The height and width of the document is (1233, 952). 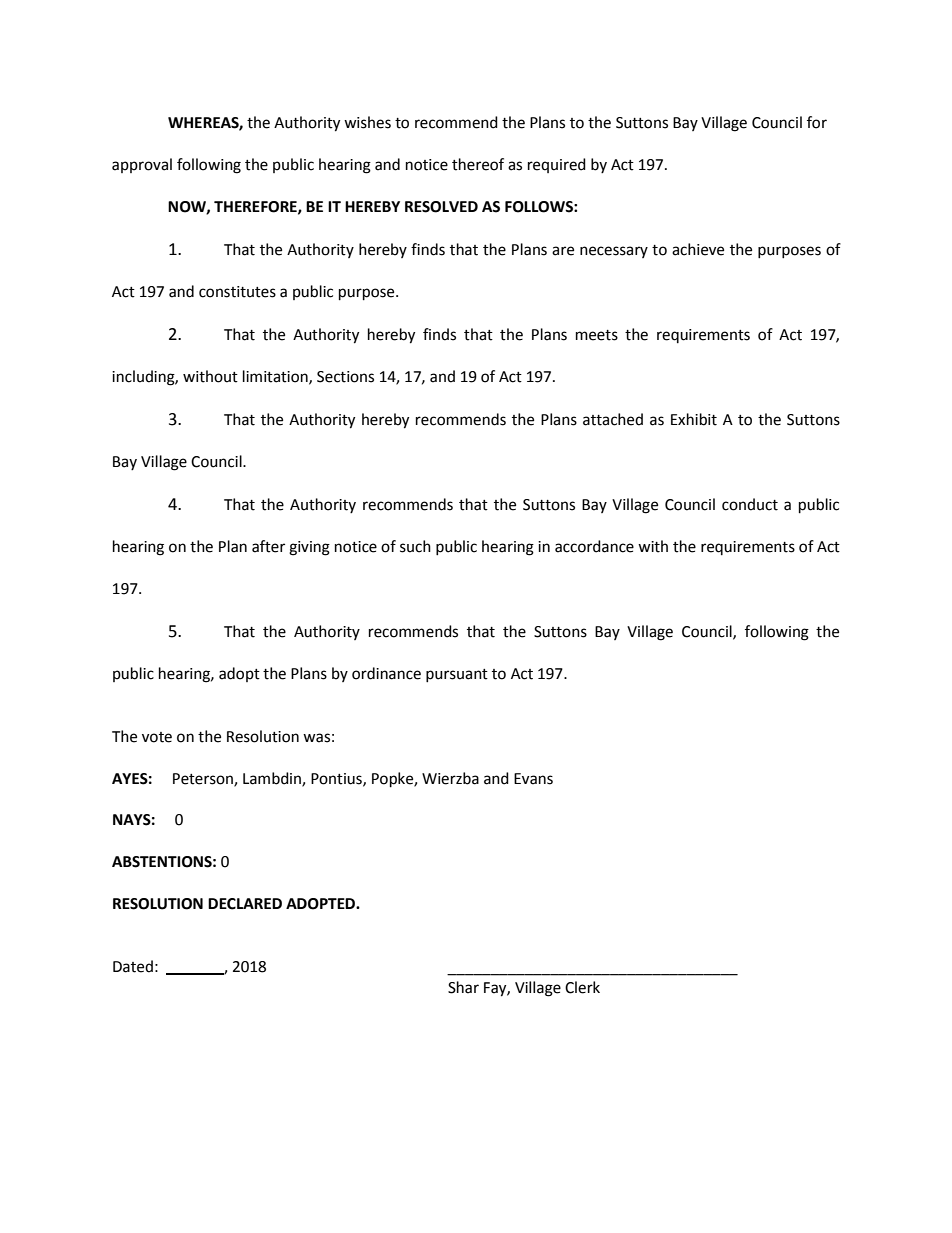 What do you see at coordinates (237, 292) in the document?
I see `constitutes` at bounding box center [237, 292].
